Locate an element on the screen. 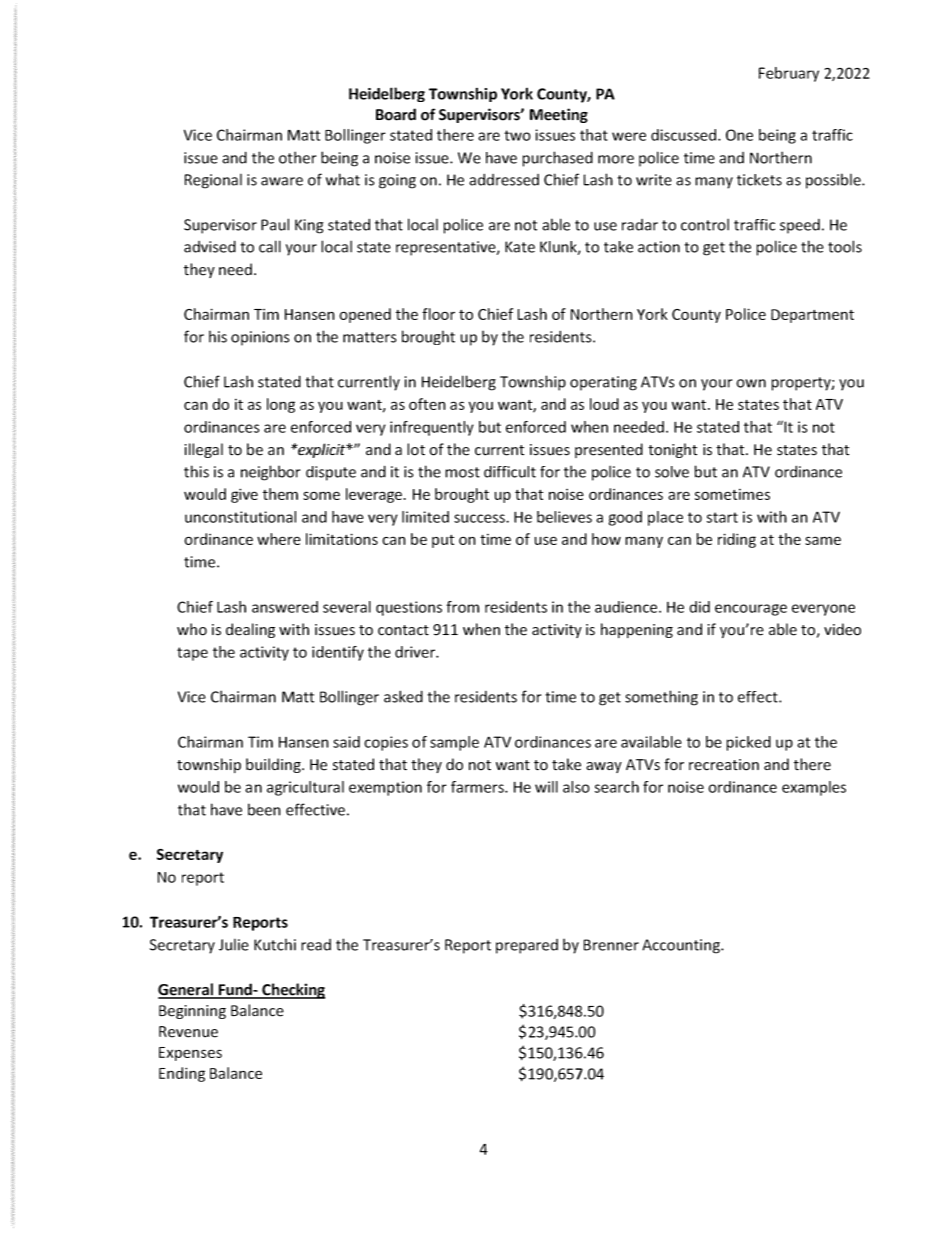 The image size is (952, 1233). from is located at coordinates (462, 607).
